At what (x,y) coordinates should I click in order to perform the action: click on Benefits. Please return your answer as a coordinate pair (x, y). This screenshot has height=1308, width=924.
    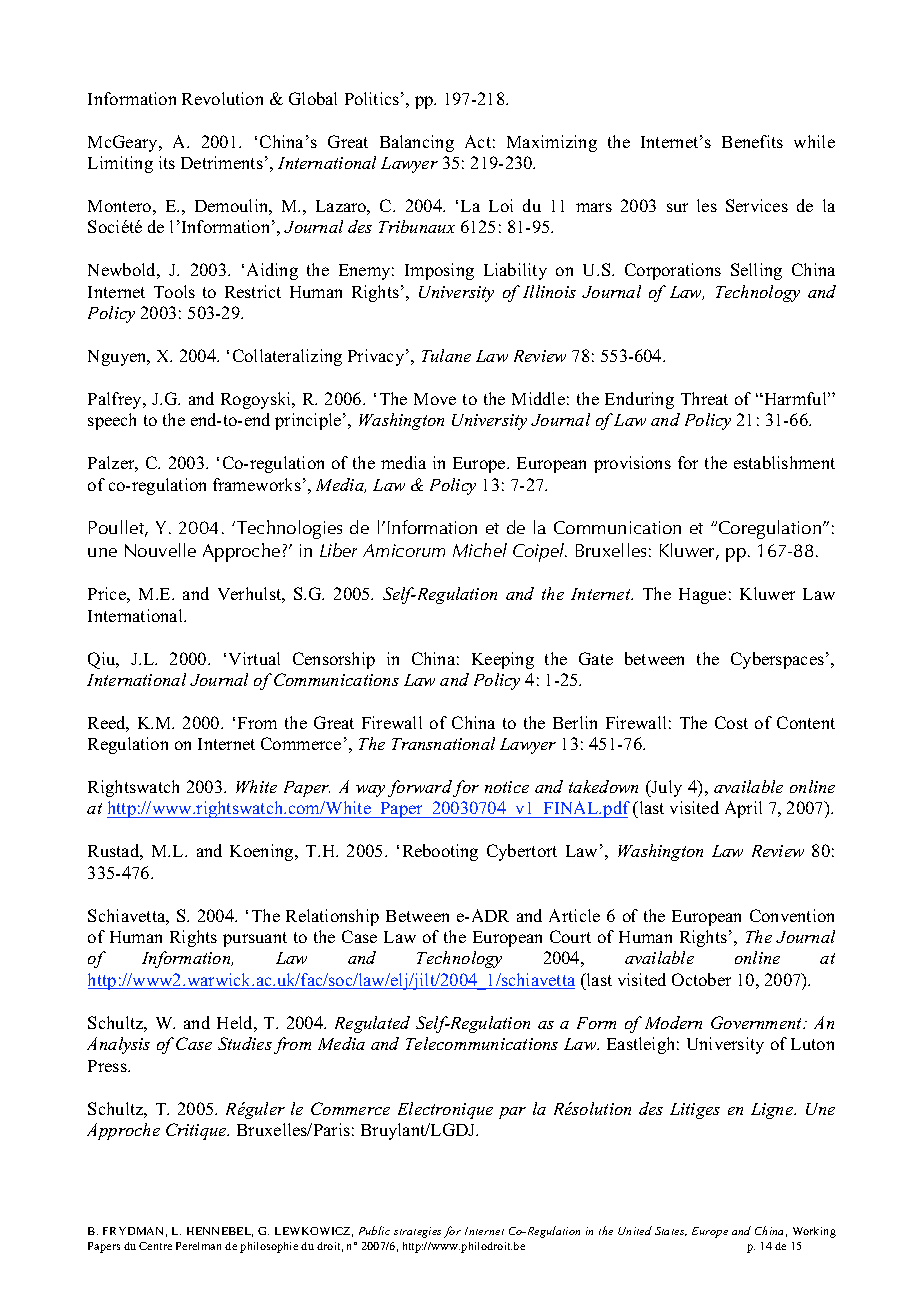
    Looking at the image, I should click on (752, 141).
